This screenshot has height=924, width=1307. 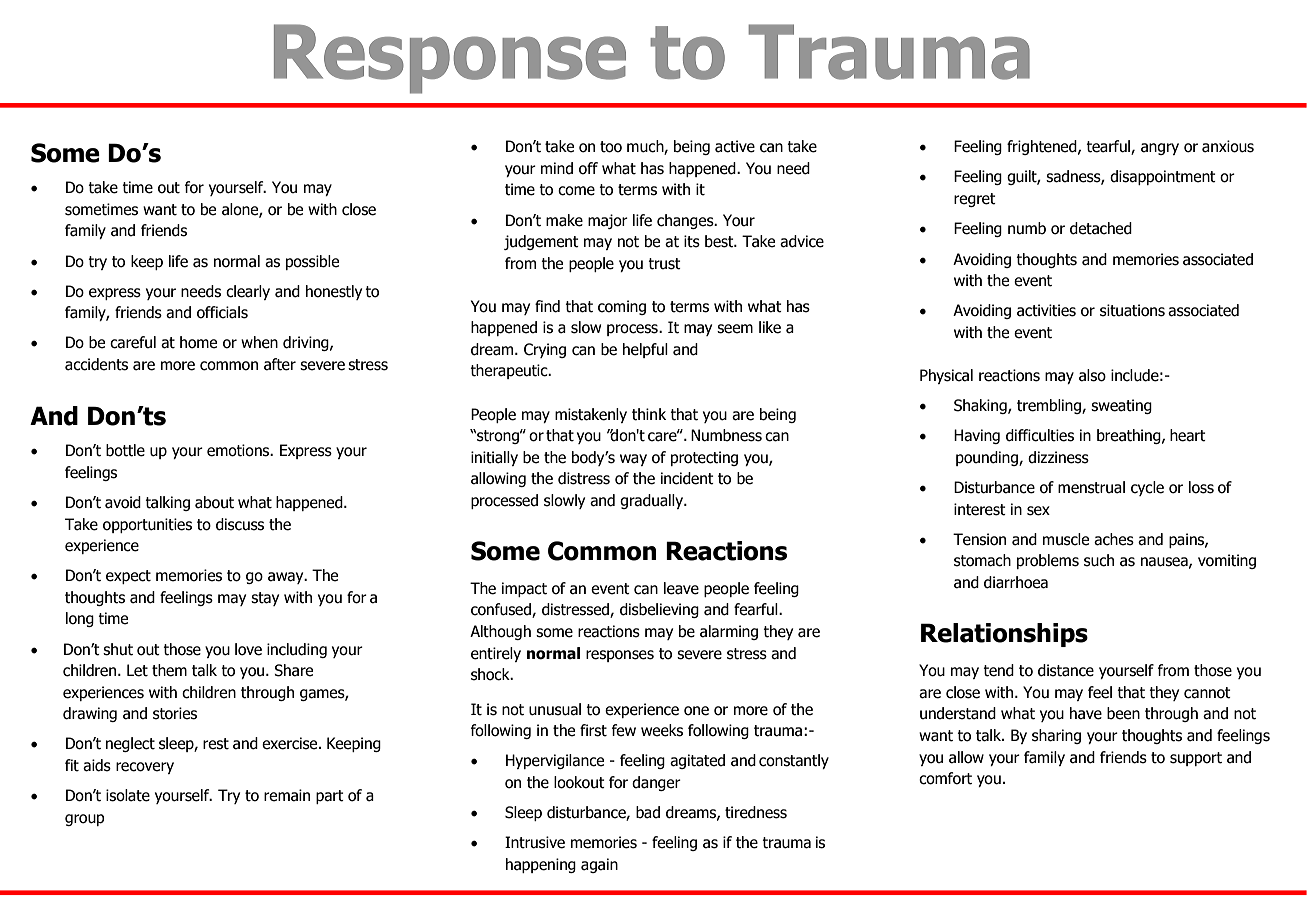 What do you see at coordinates (85, 820) in the screenshot?
I see `group` at bounding box center [85, 820].
